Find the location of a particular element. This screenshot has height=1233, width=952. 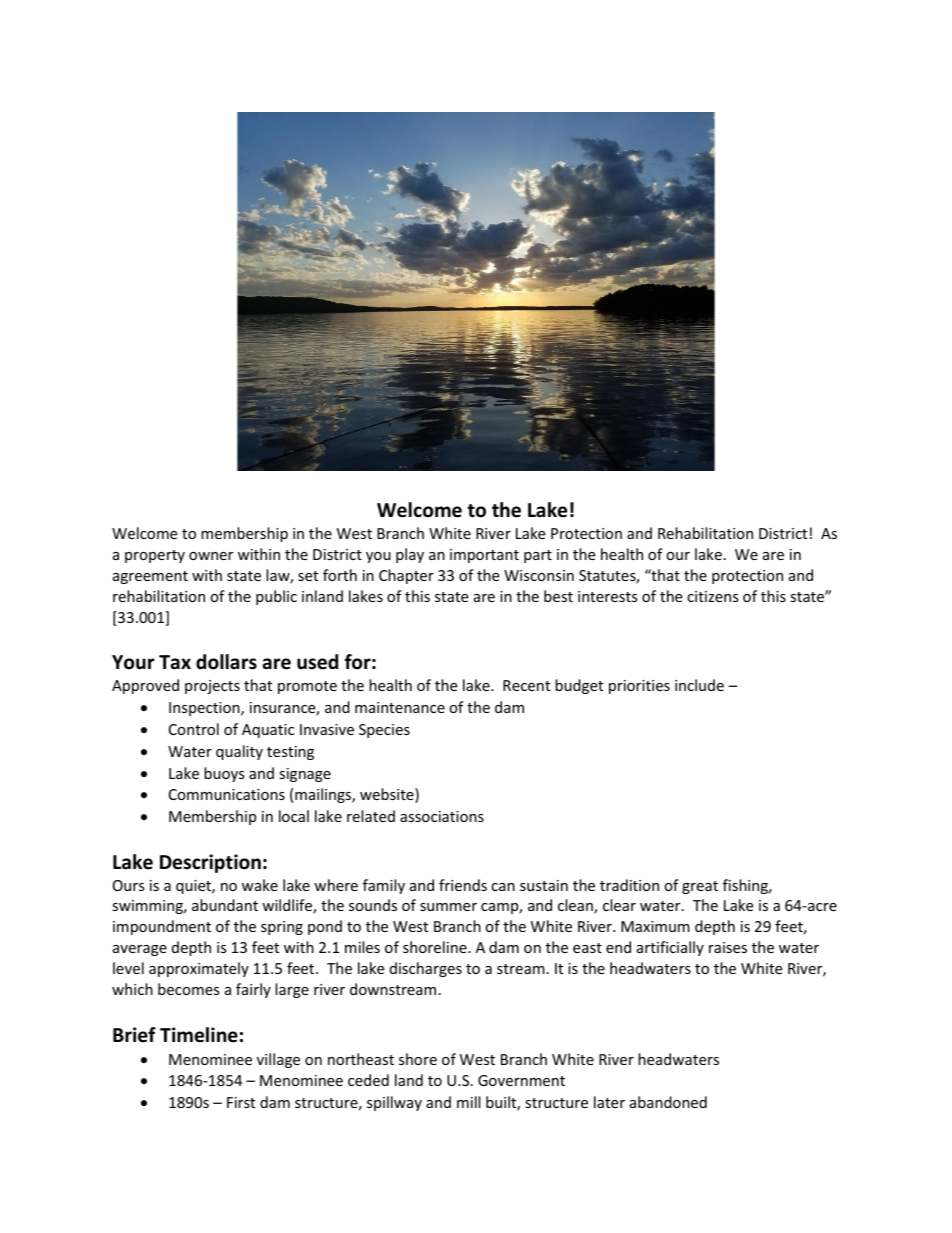

Chapter is located at coordinates (406, 576).
